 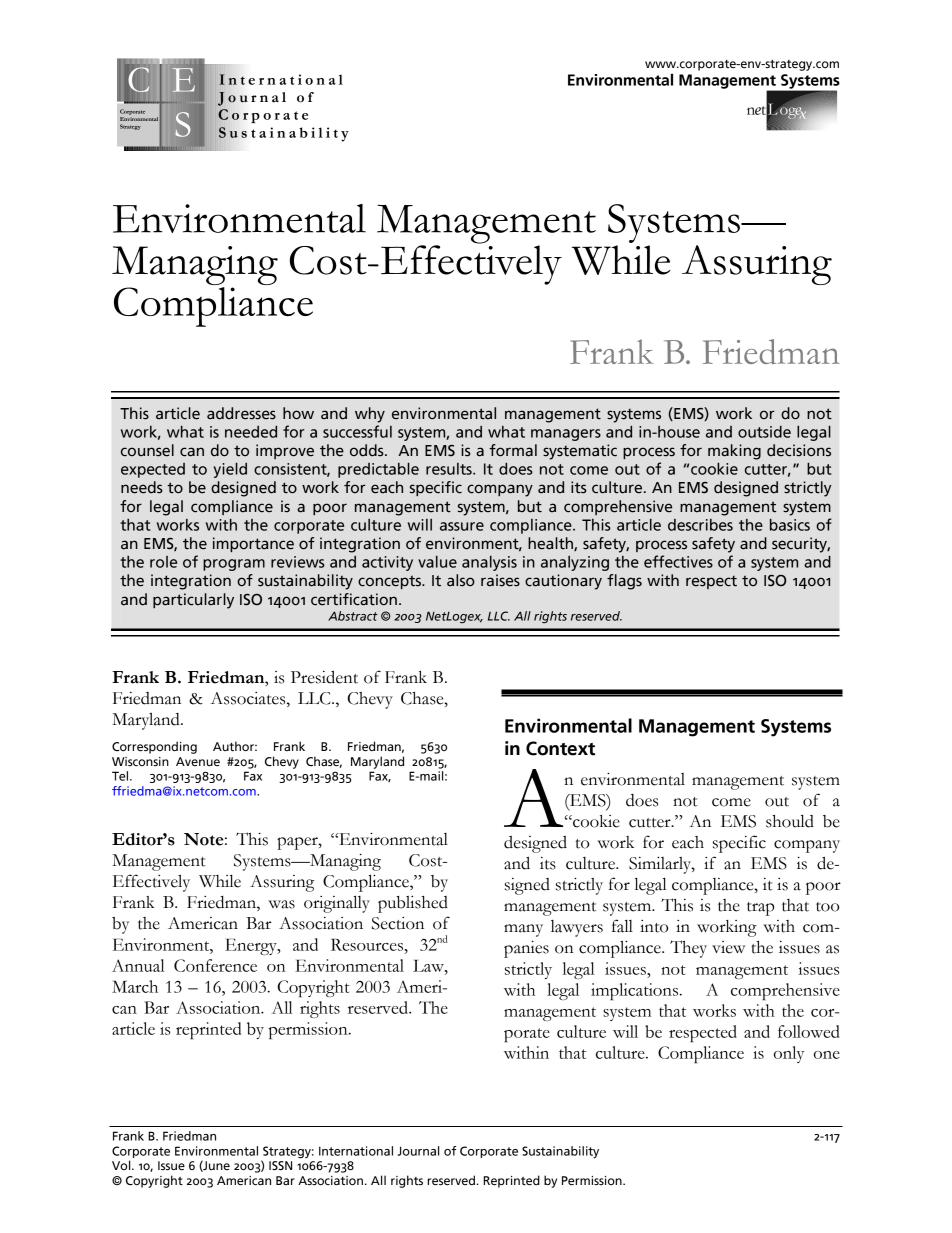 What do you see at coordinates (513, 450) in the screenshot?
I see `formal` at bounding box center [513, 450].
